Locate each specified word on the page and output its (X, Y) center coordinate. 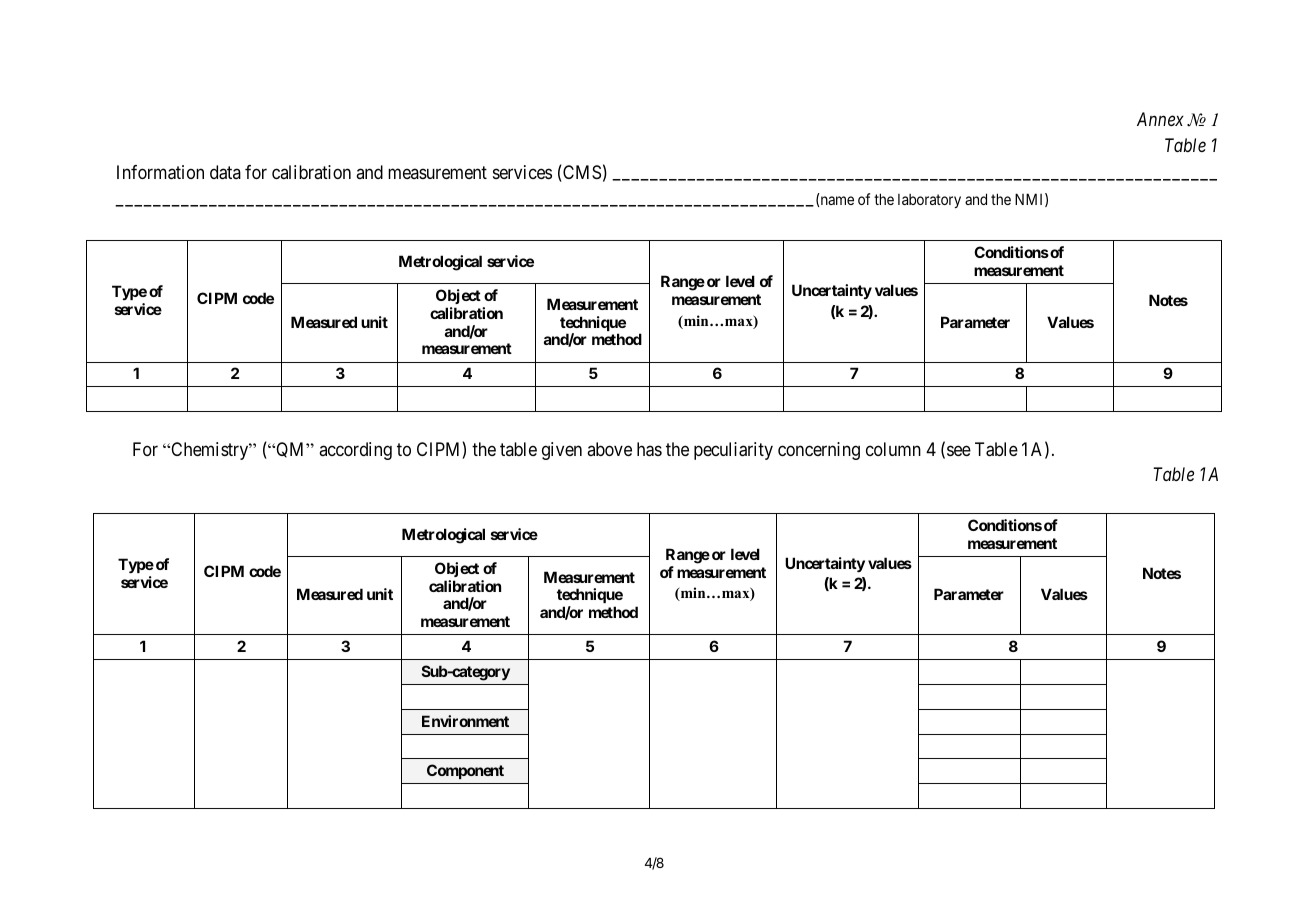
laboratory (929, 201)
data (225, 172)
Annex (1160, 119)
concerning (819, 451)
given (562, 451)
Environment (465, 721)
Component (465, 771)
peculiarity (733, 451)
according (355, 451)
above (609, 449)
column (893, 449)
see (959, 450)
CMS (581, 173)
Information (160, 172)
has (649, 449)
